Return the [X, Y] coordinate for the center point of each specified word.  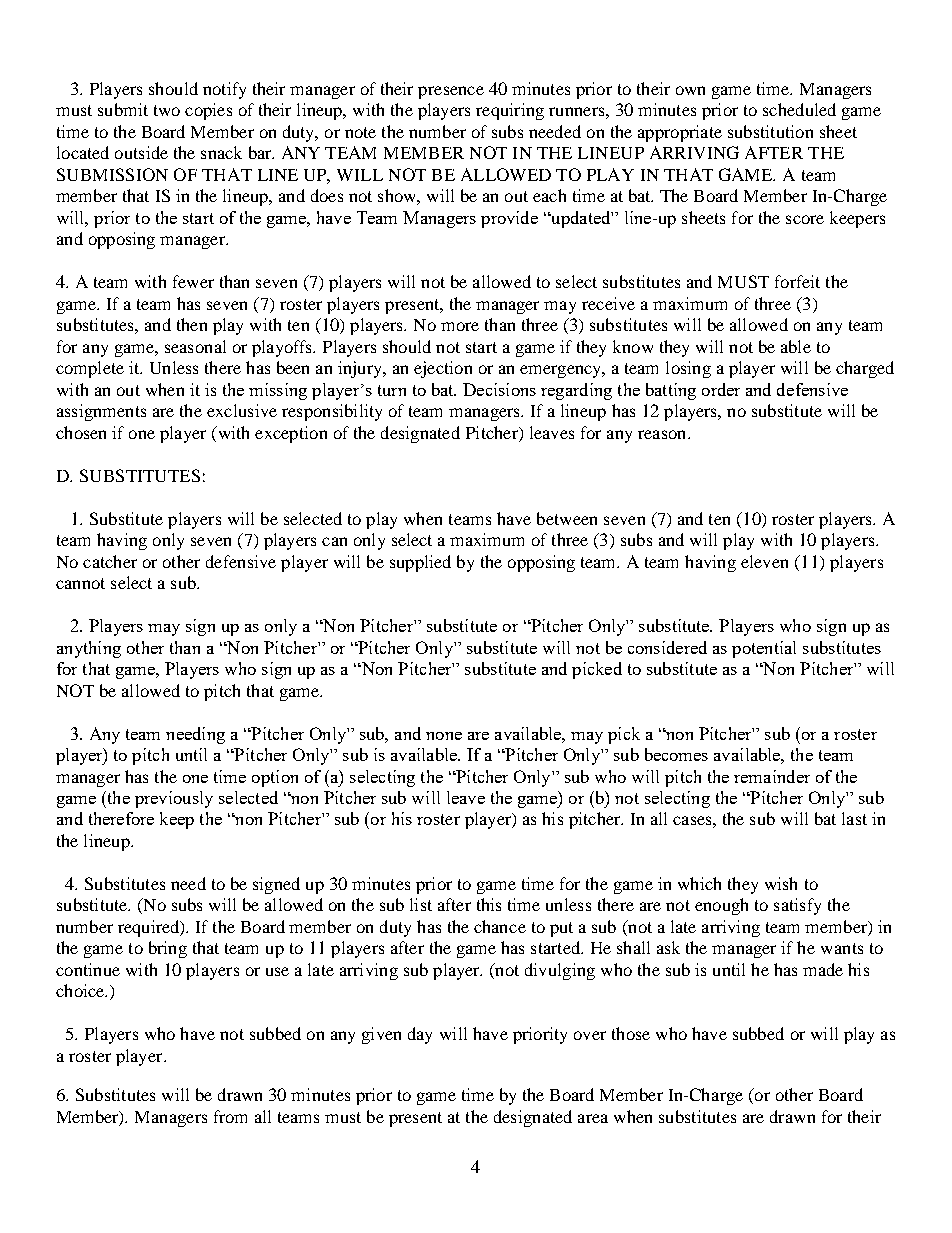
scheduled [799, 109]
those [631, 1033]
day [420, 1035]
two [167, 110]
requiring [510, 111]
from [230, 1116]
